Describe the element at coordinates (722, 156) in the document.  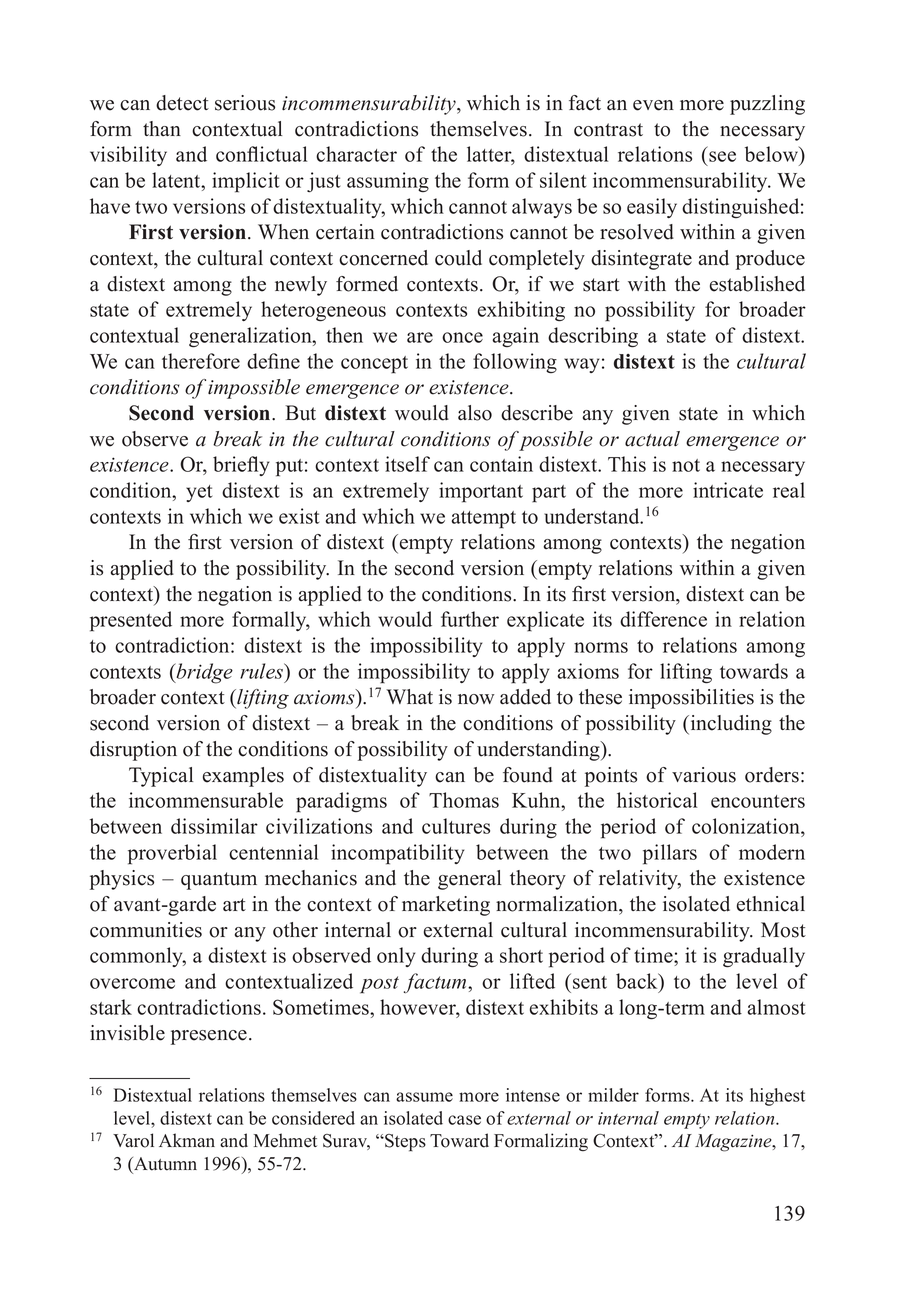
I see `see` at that location.
